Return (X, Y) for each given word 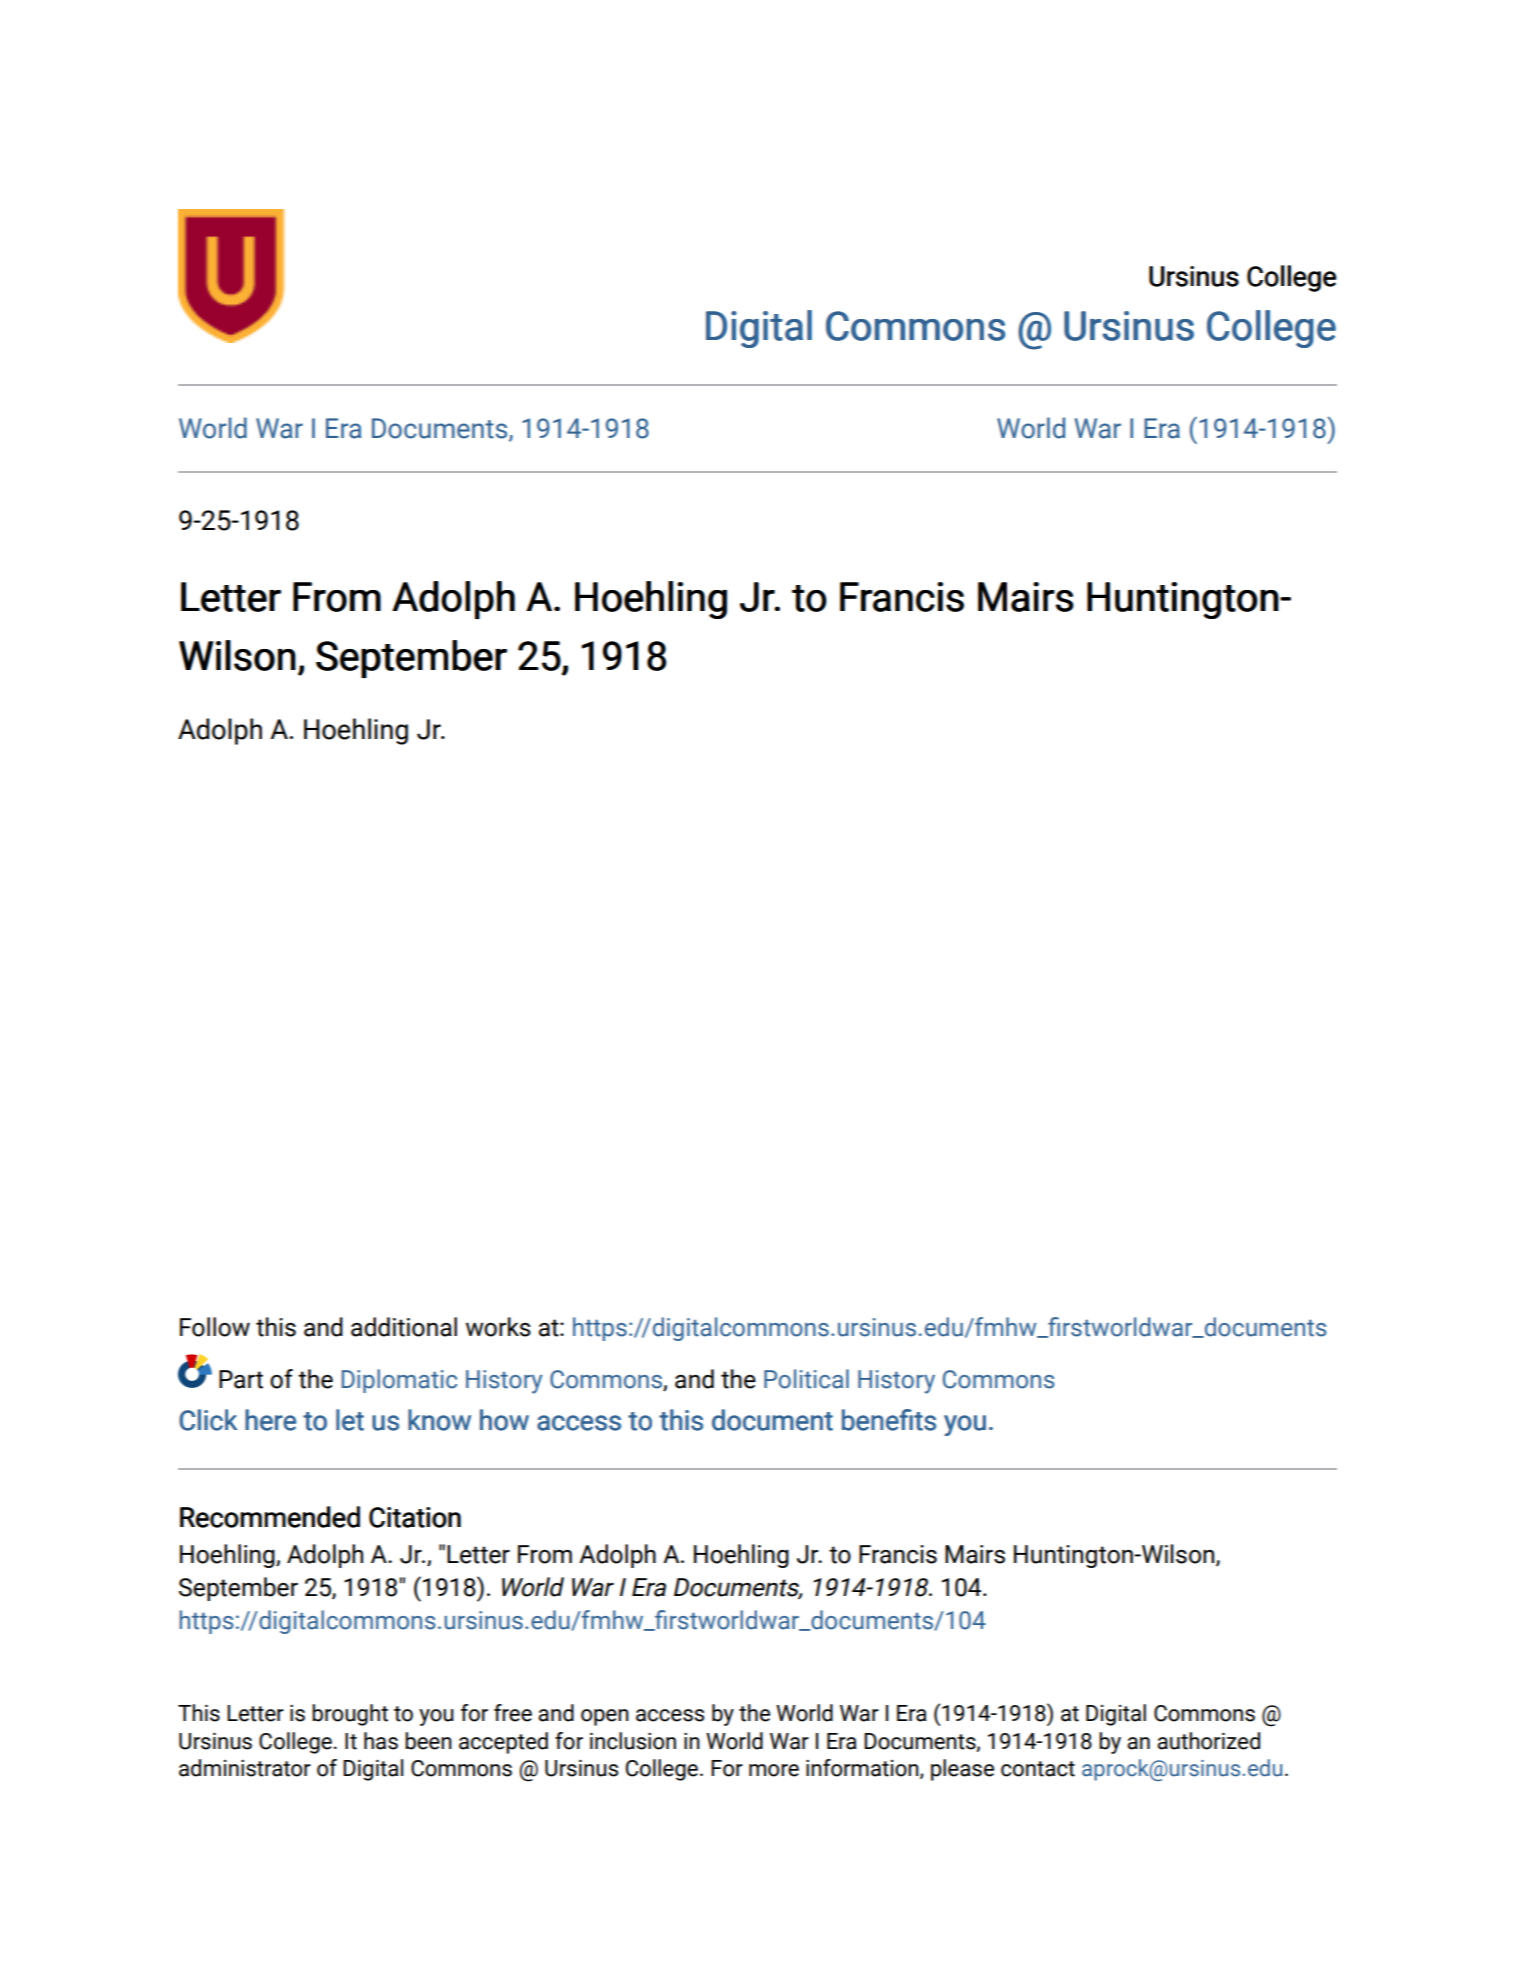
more (774, 1770)
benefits (889, 1420)
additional (404, 1327)
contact (1038, 1769)
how (504, 1420)
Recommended (270, 1517)
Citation (415, 1517)
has (381, 1741)
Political (806, 1379)
